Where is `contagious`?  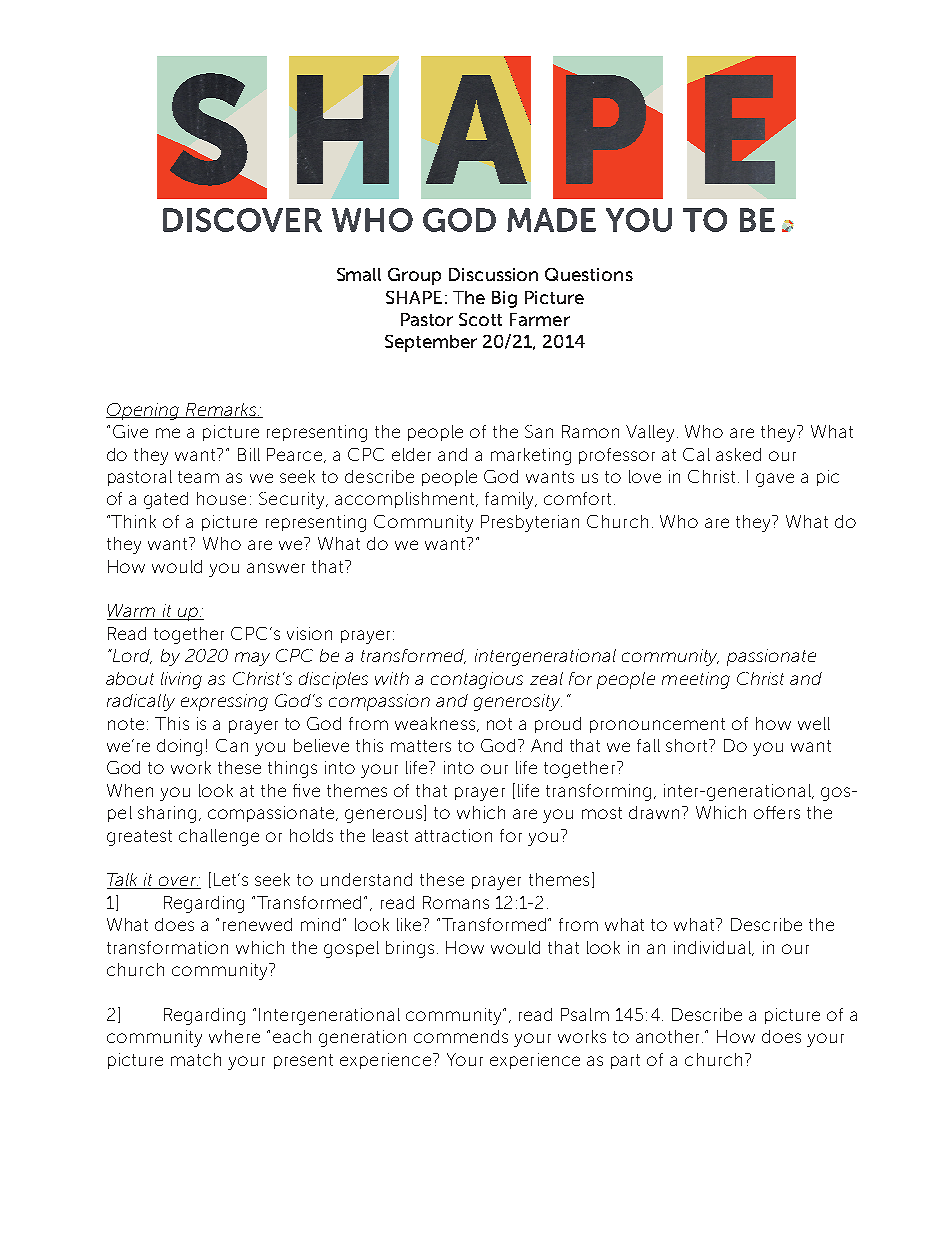 contagious is located at coordinates (477, 680).
